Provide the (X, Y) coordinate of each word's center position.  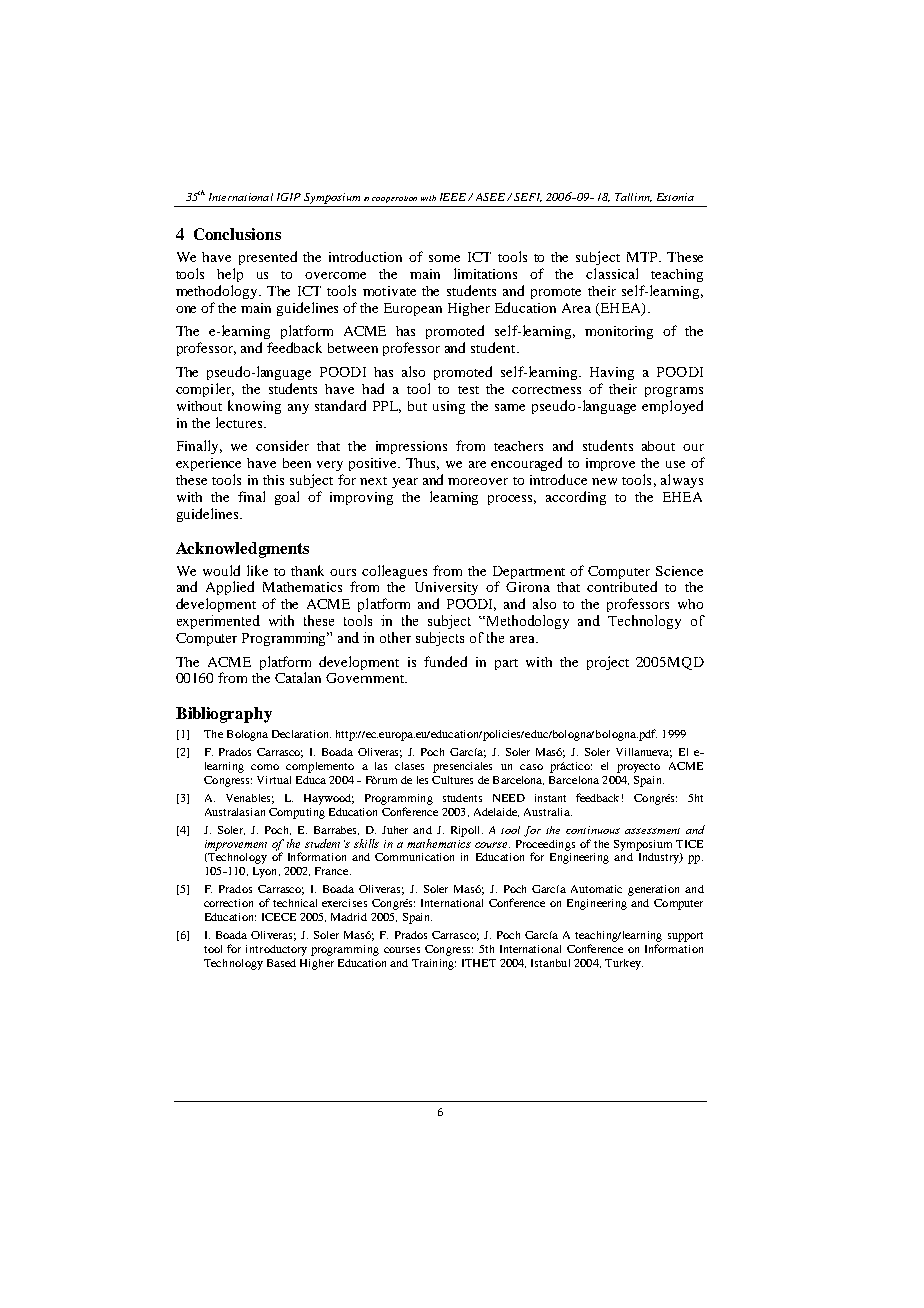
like (257, 570)
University (446, 588)
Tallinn (633, 197)
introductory (276, 950)
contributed (622, 586)
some (444, 258)
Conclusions (237, 234)
